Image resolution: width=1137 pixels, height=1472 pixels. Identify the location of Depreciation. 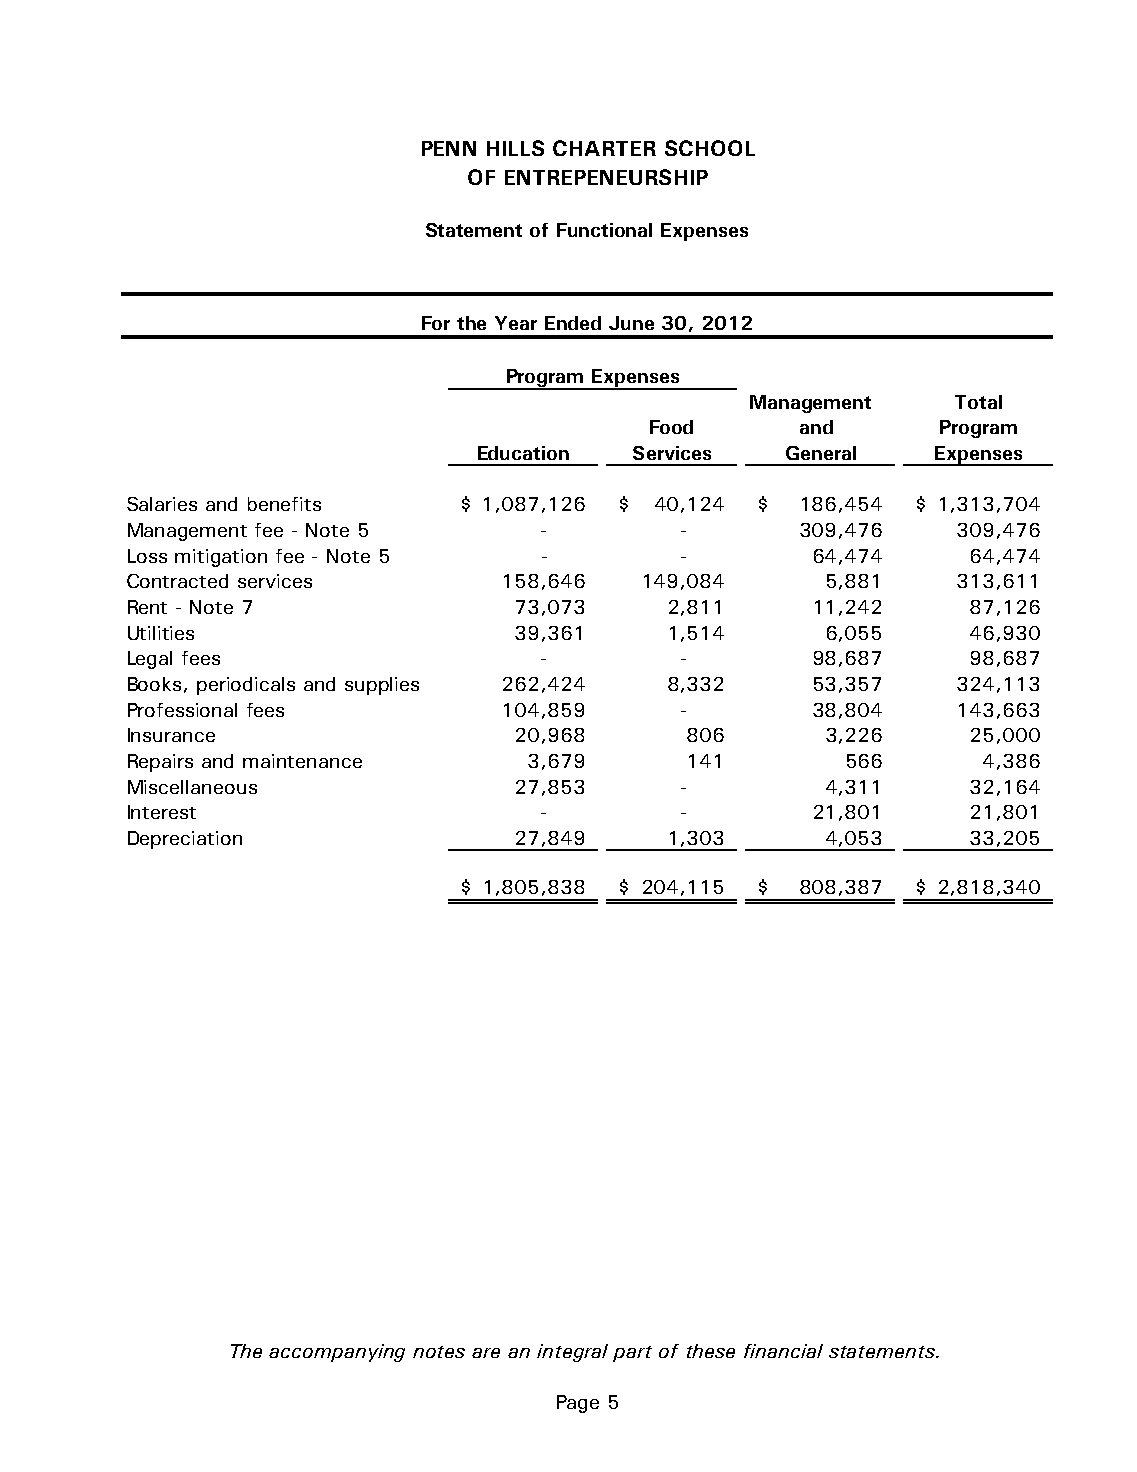
(185, 840).
